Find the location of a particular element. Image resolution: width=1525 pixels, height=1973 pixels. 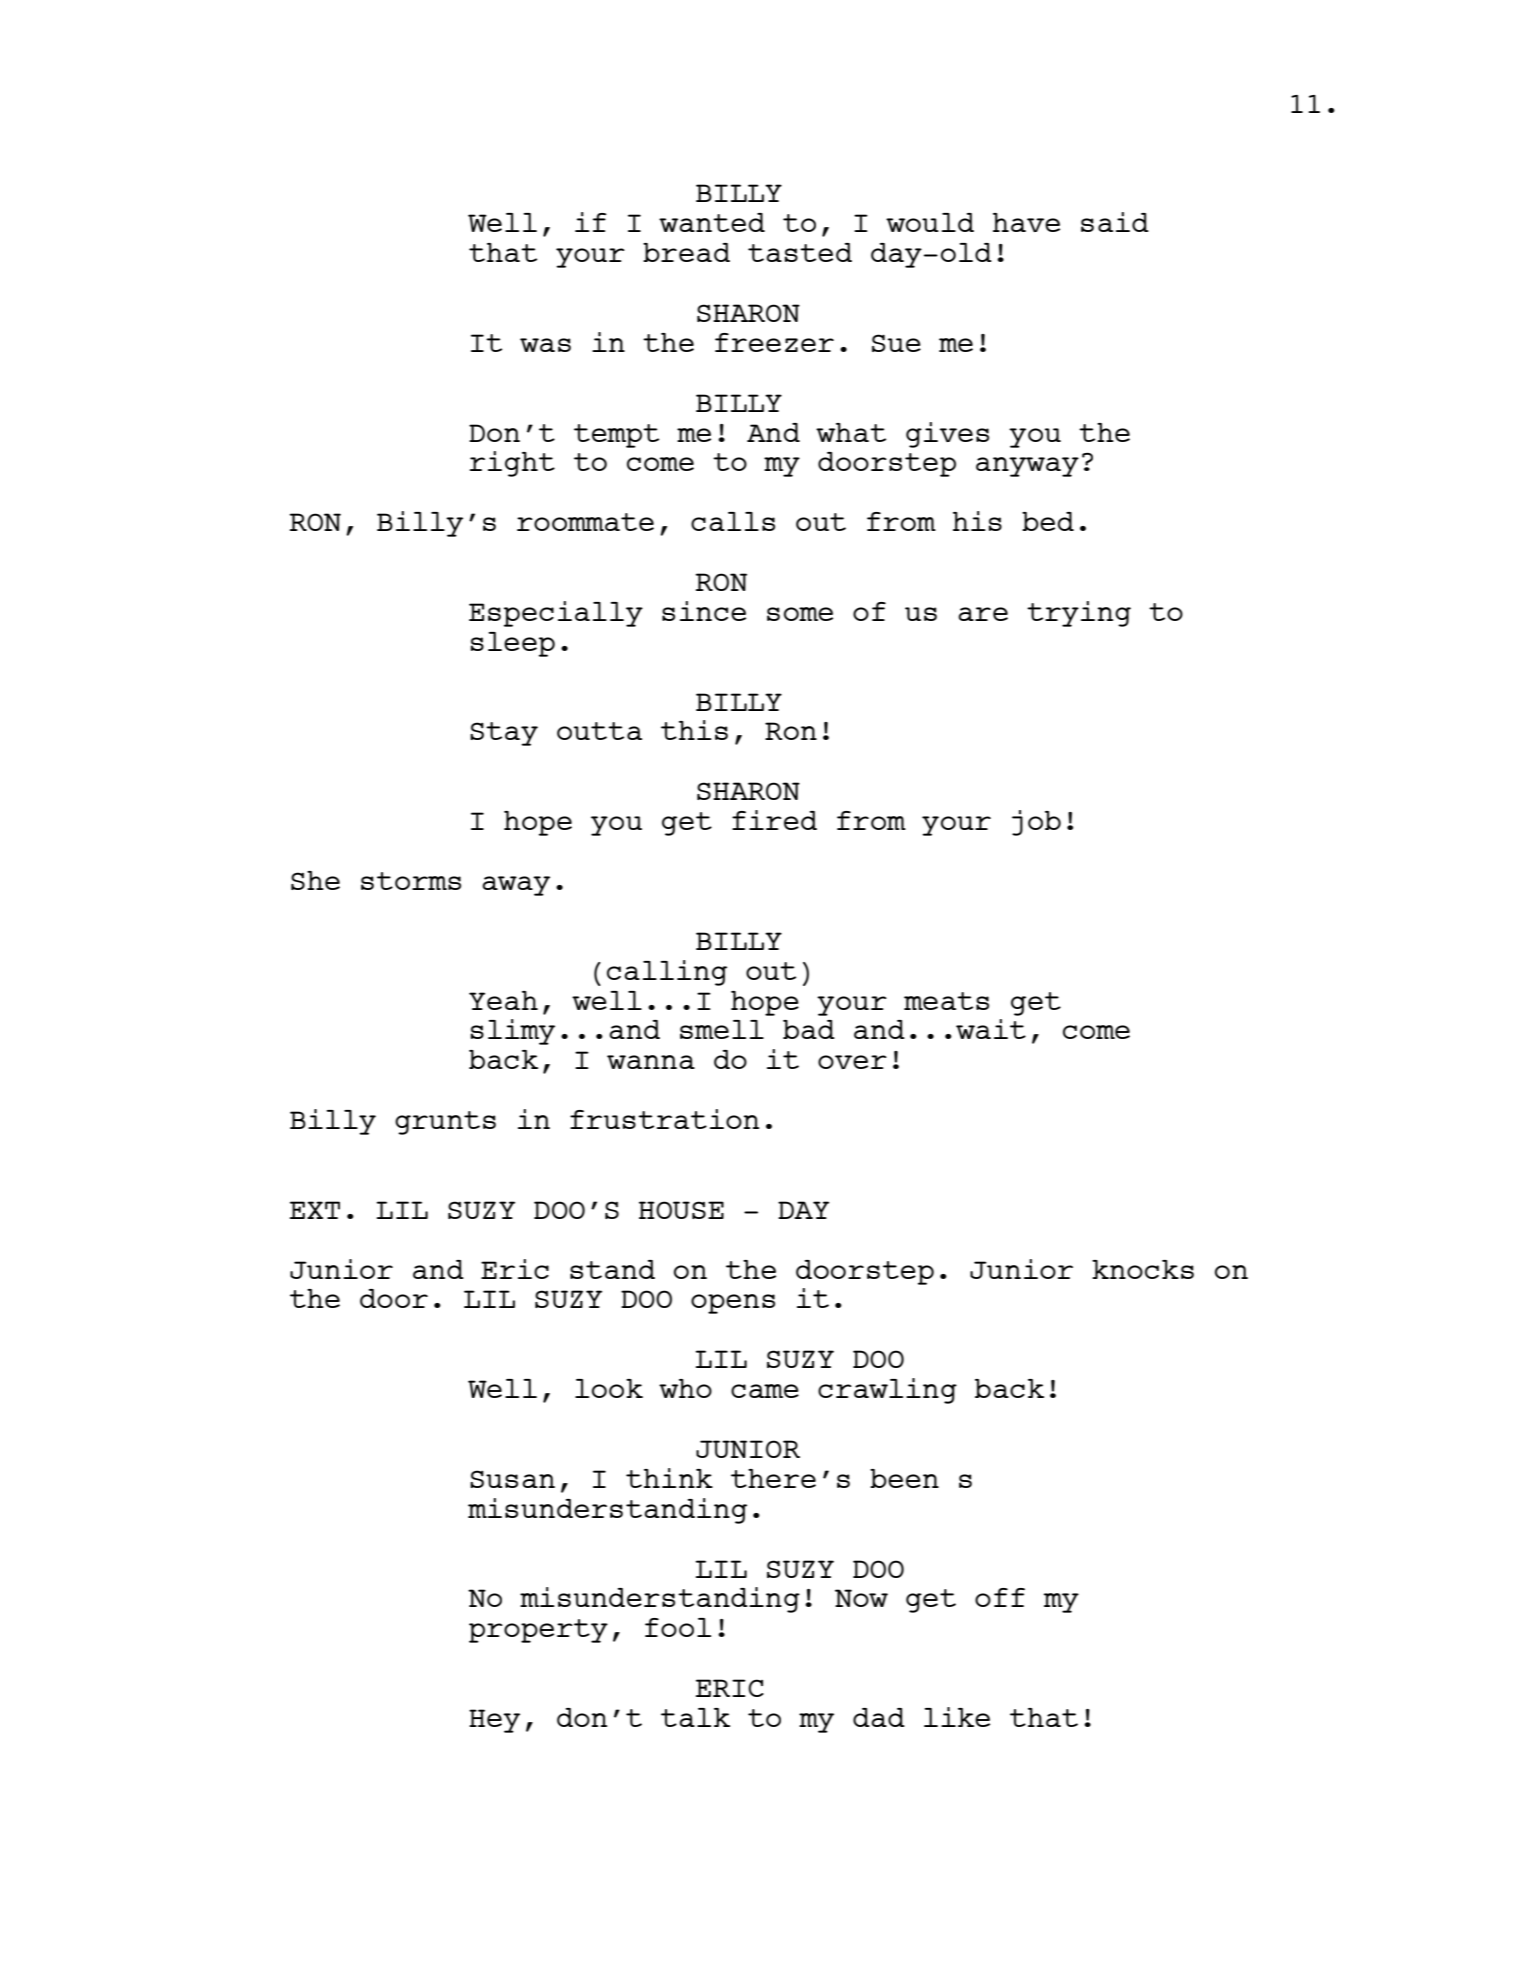

bread is located at coordinates (686, 252).
